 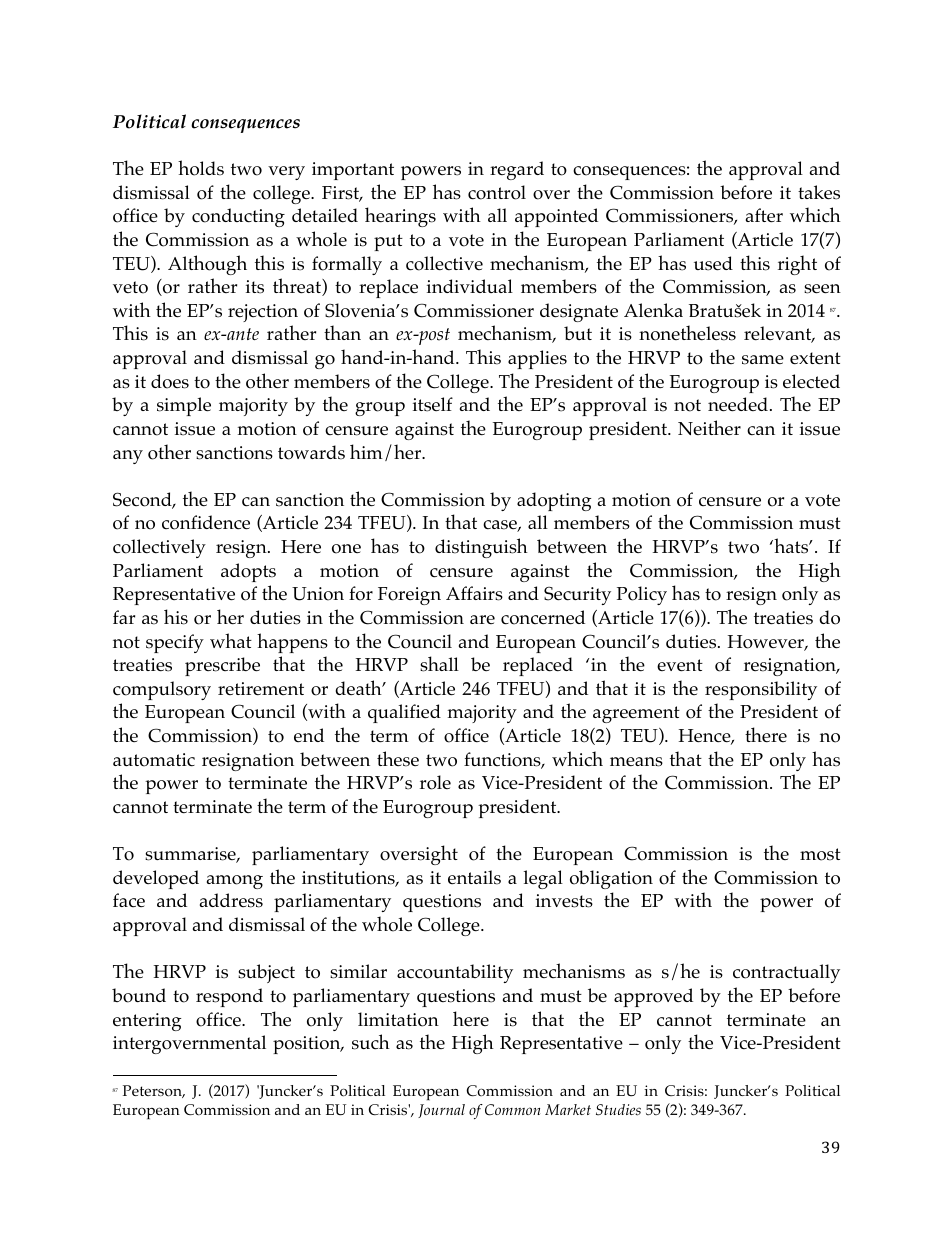 I want to click on Journal, so click(x=441, y=1111).
